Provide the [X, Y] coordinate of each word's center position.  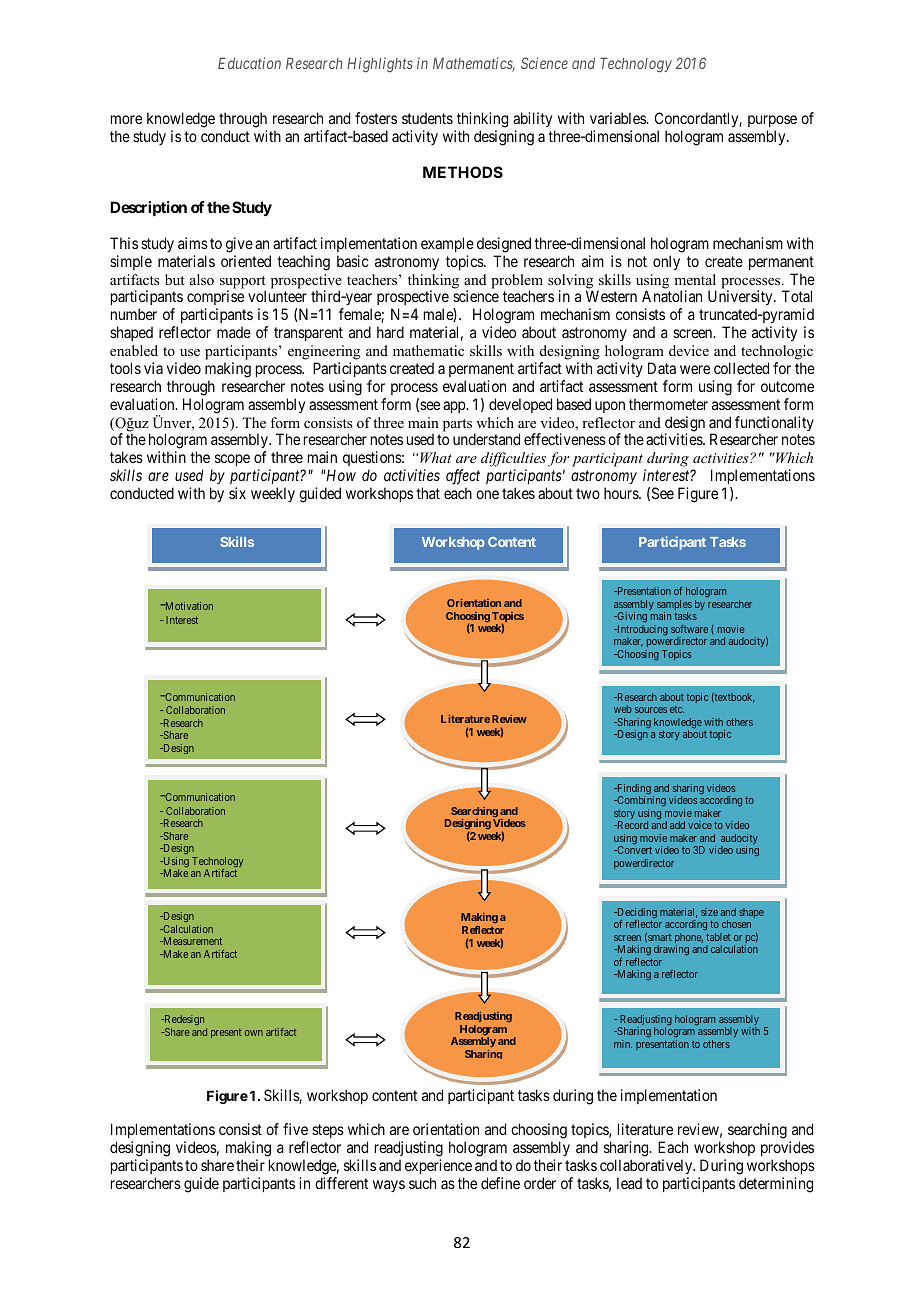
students [427, 118]
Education [249, 63]
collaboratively [647, 1166]
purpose [772, 121]
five [295, 1129]
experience [438, 1166]
